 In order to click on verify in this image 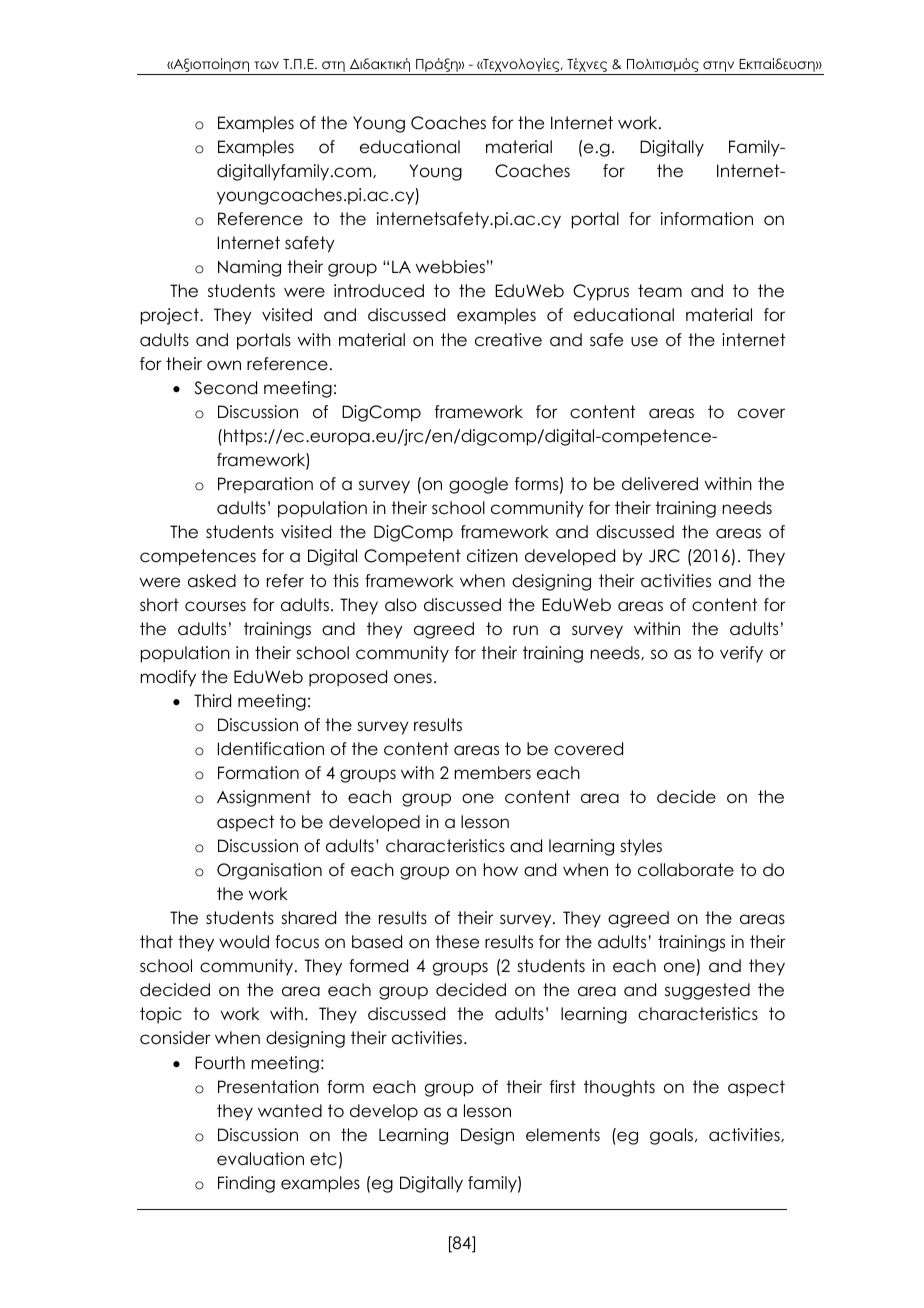, I will do `click(741, 654)`.
